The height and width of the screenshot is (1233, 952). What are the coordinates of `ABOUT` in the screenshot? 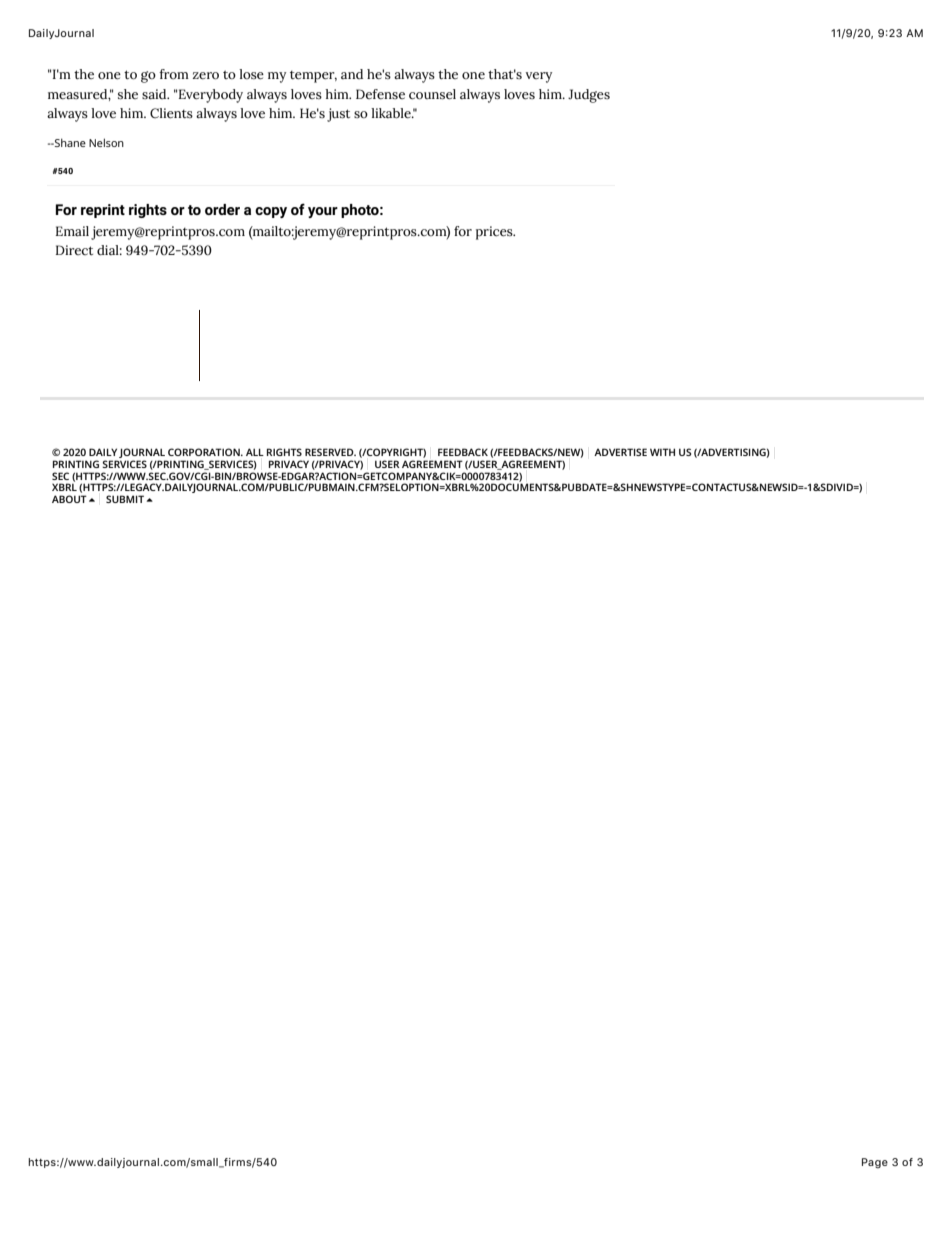 It's located at (69, 499).
